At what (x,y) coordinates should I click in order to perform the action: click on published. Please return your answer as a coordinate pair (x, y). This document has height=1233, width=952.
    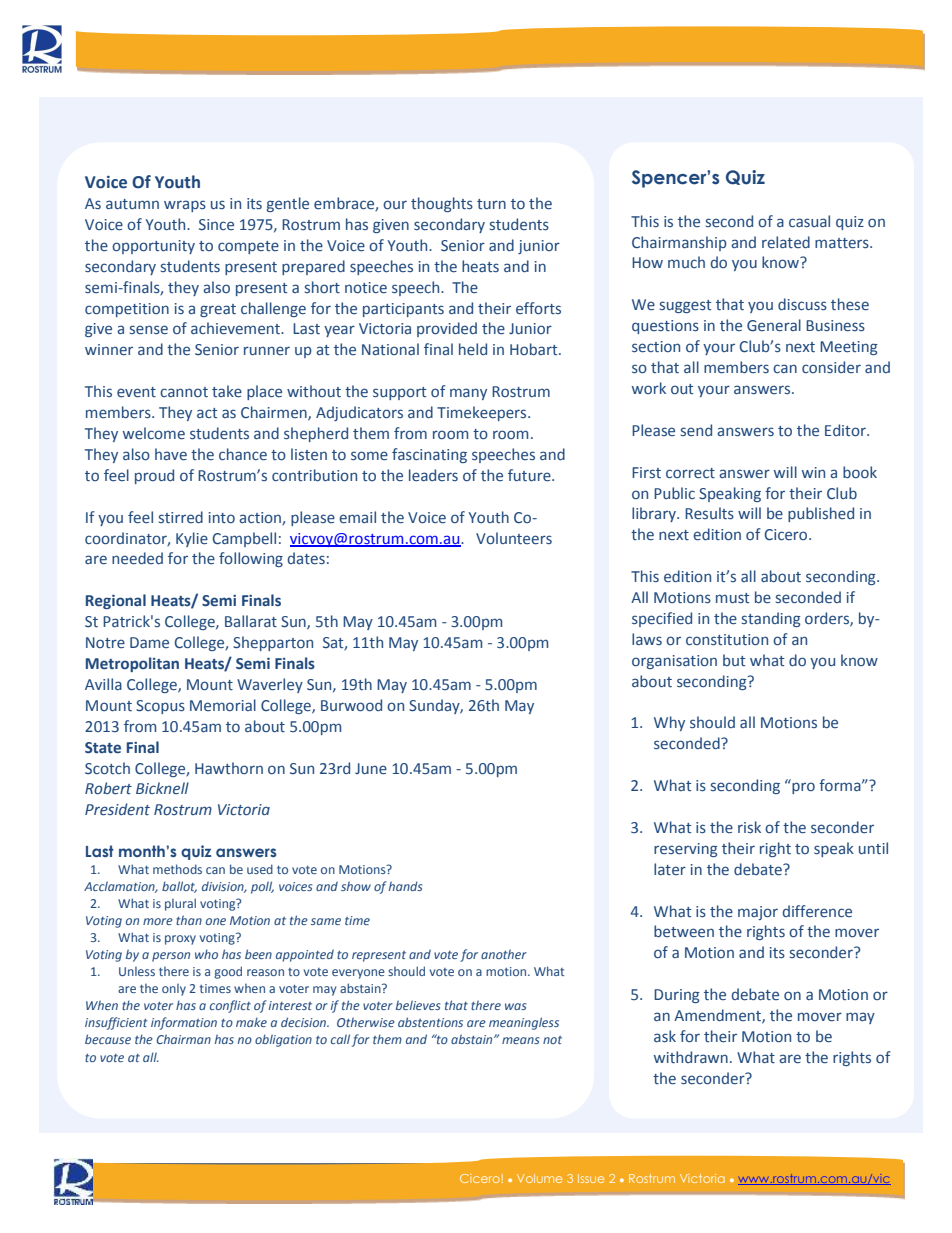
    Looking at the image, I should click on (821, 514).
